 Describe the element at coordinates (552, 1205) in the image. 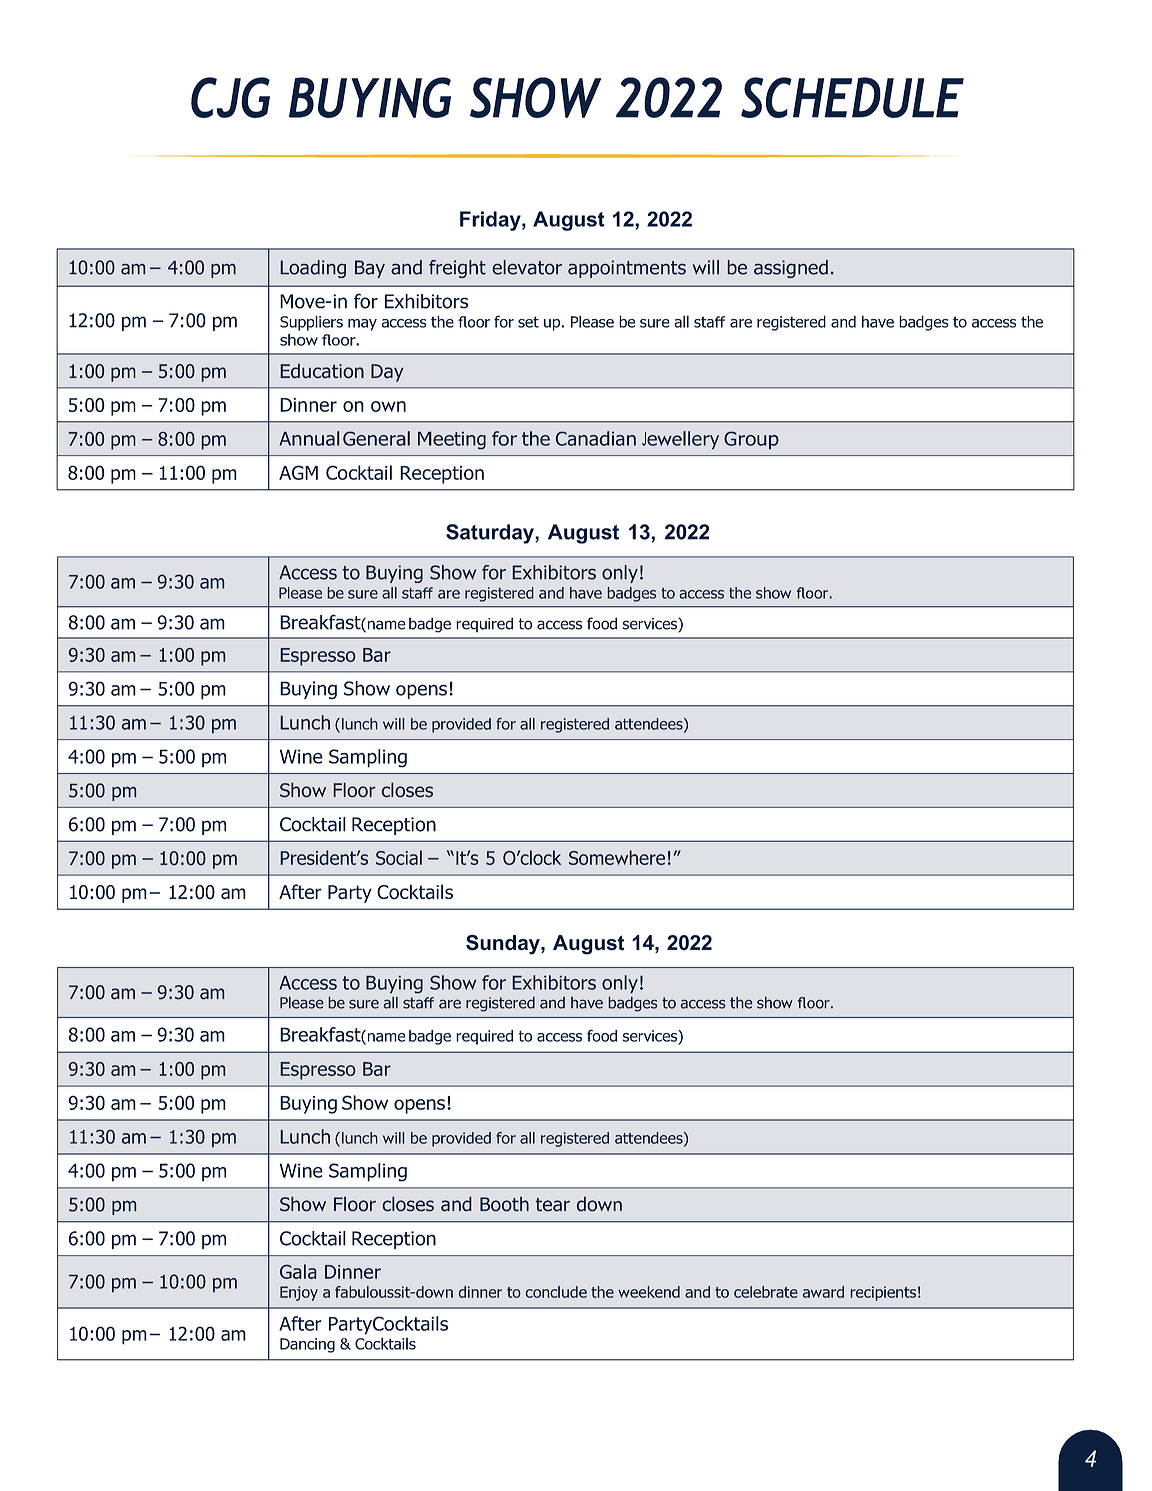

I see `tear` at that location.
